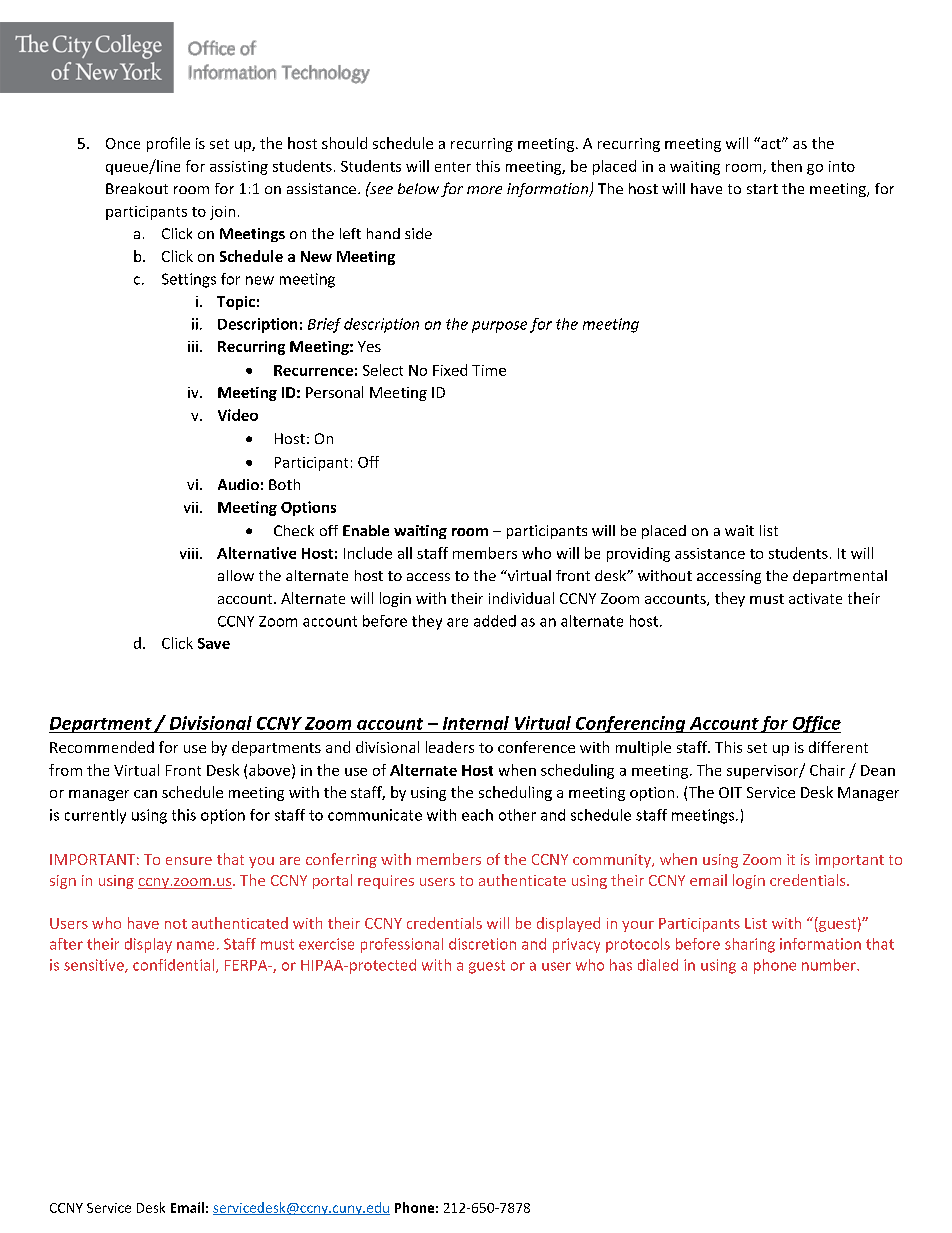 This document has width=952, height=1233. What do you see at coordinates (195, 945) in the document?
I see `name` at bounding box center [195, 945].
